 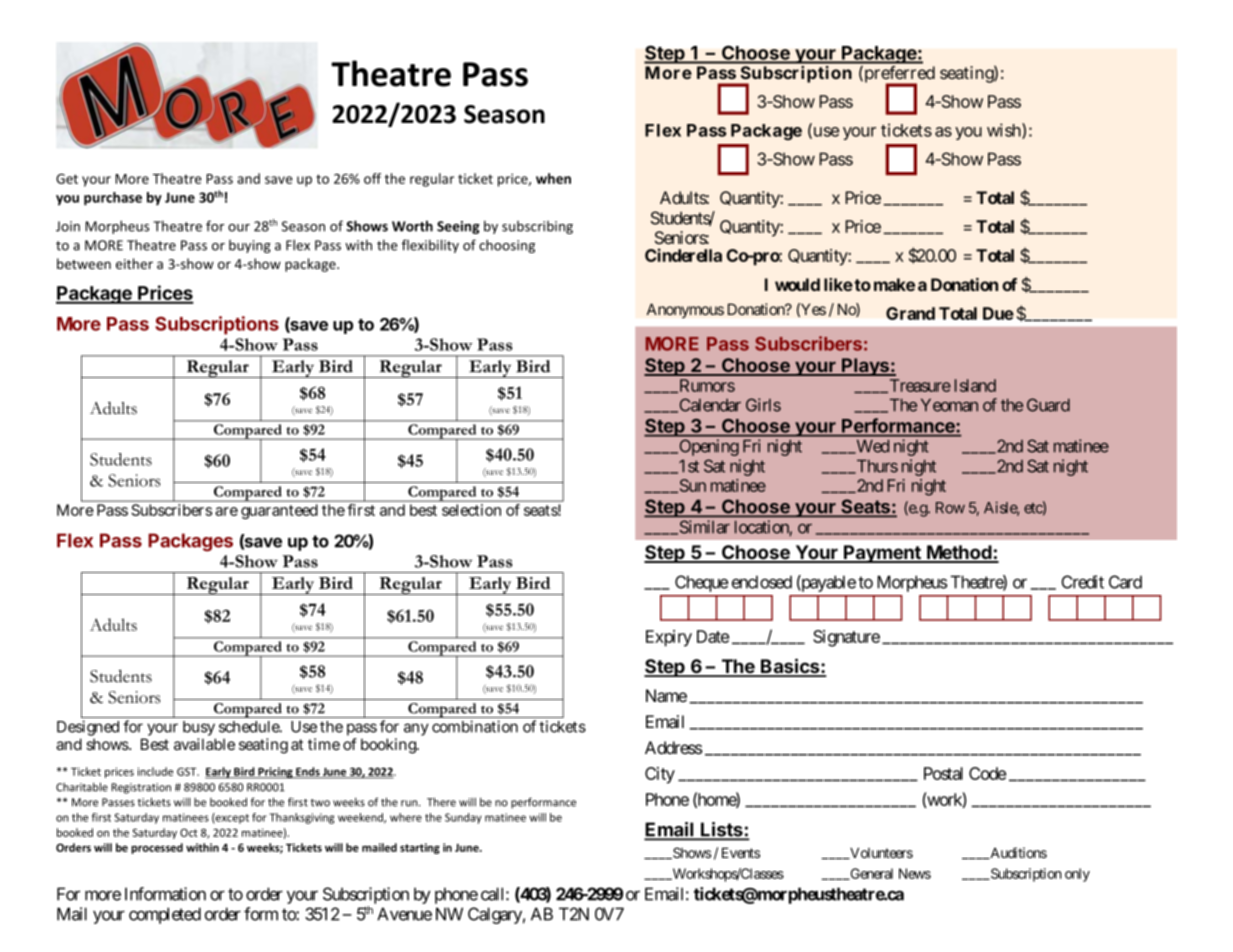 What do you see at coordinates (553, 178) in the image?
I see `when` at bounding box center [553, 178].
